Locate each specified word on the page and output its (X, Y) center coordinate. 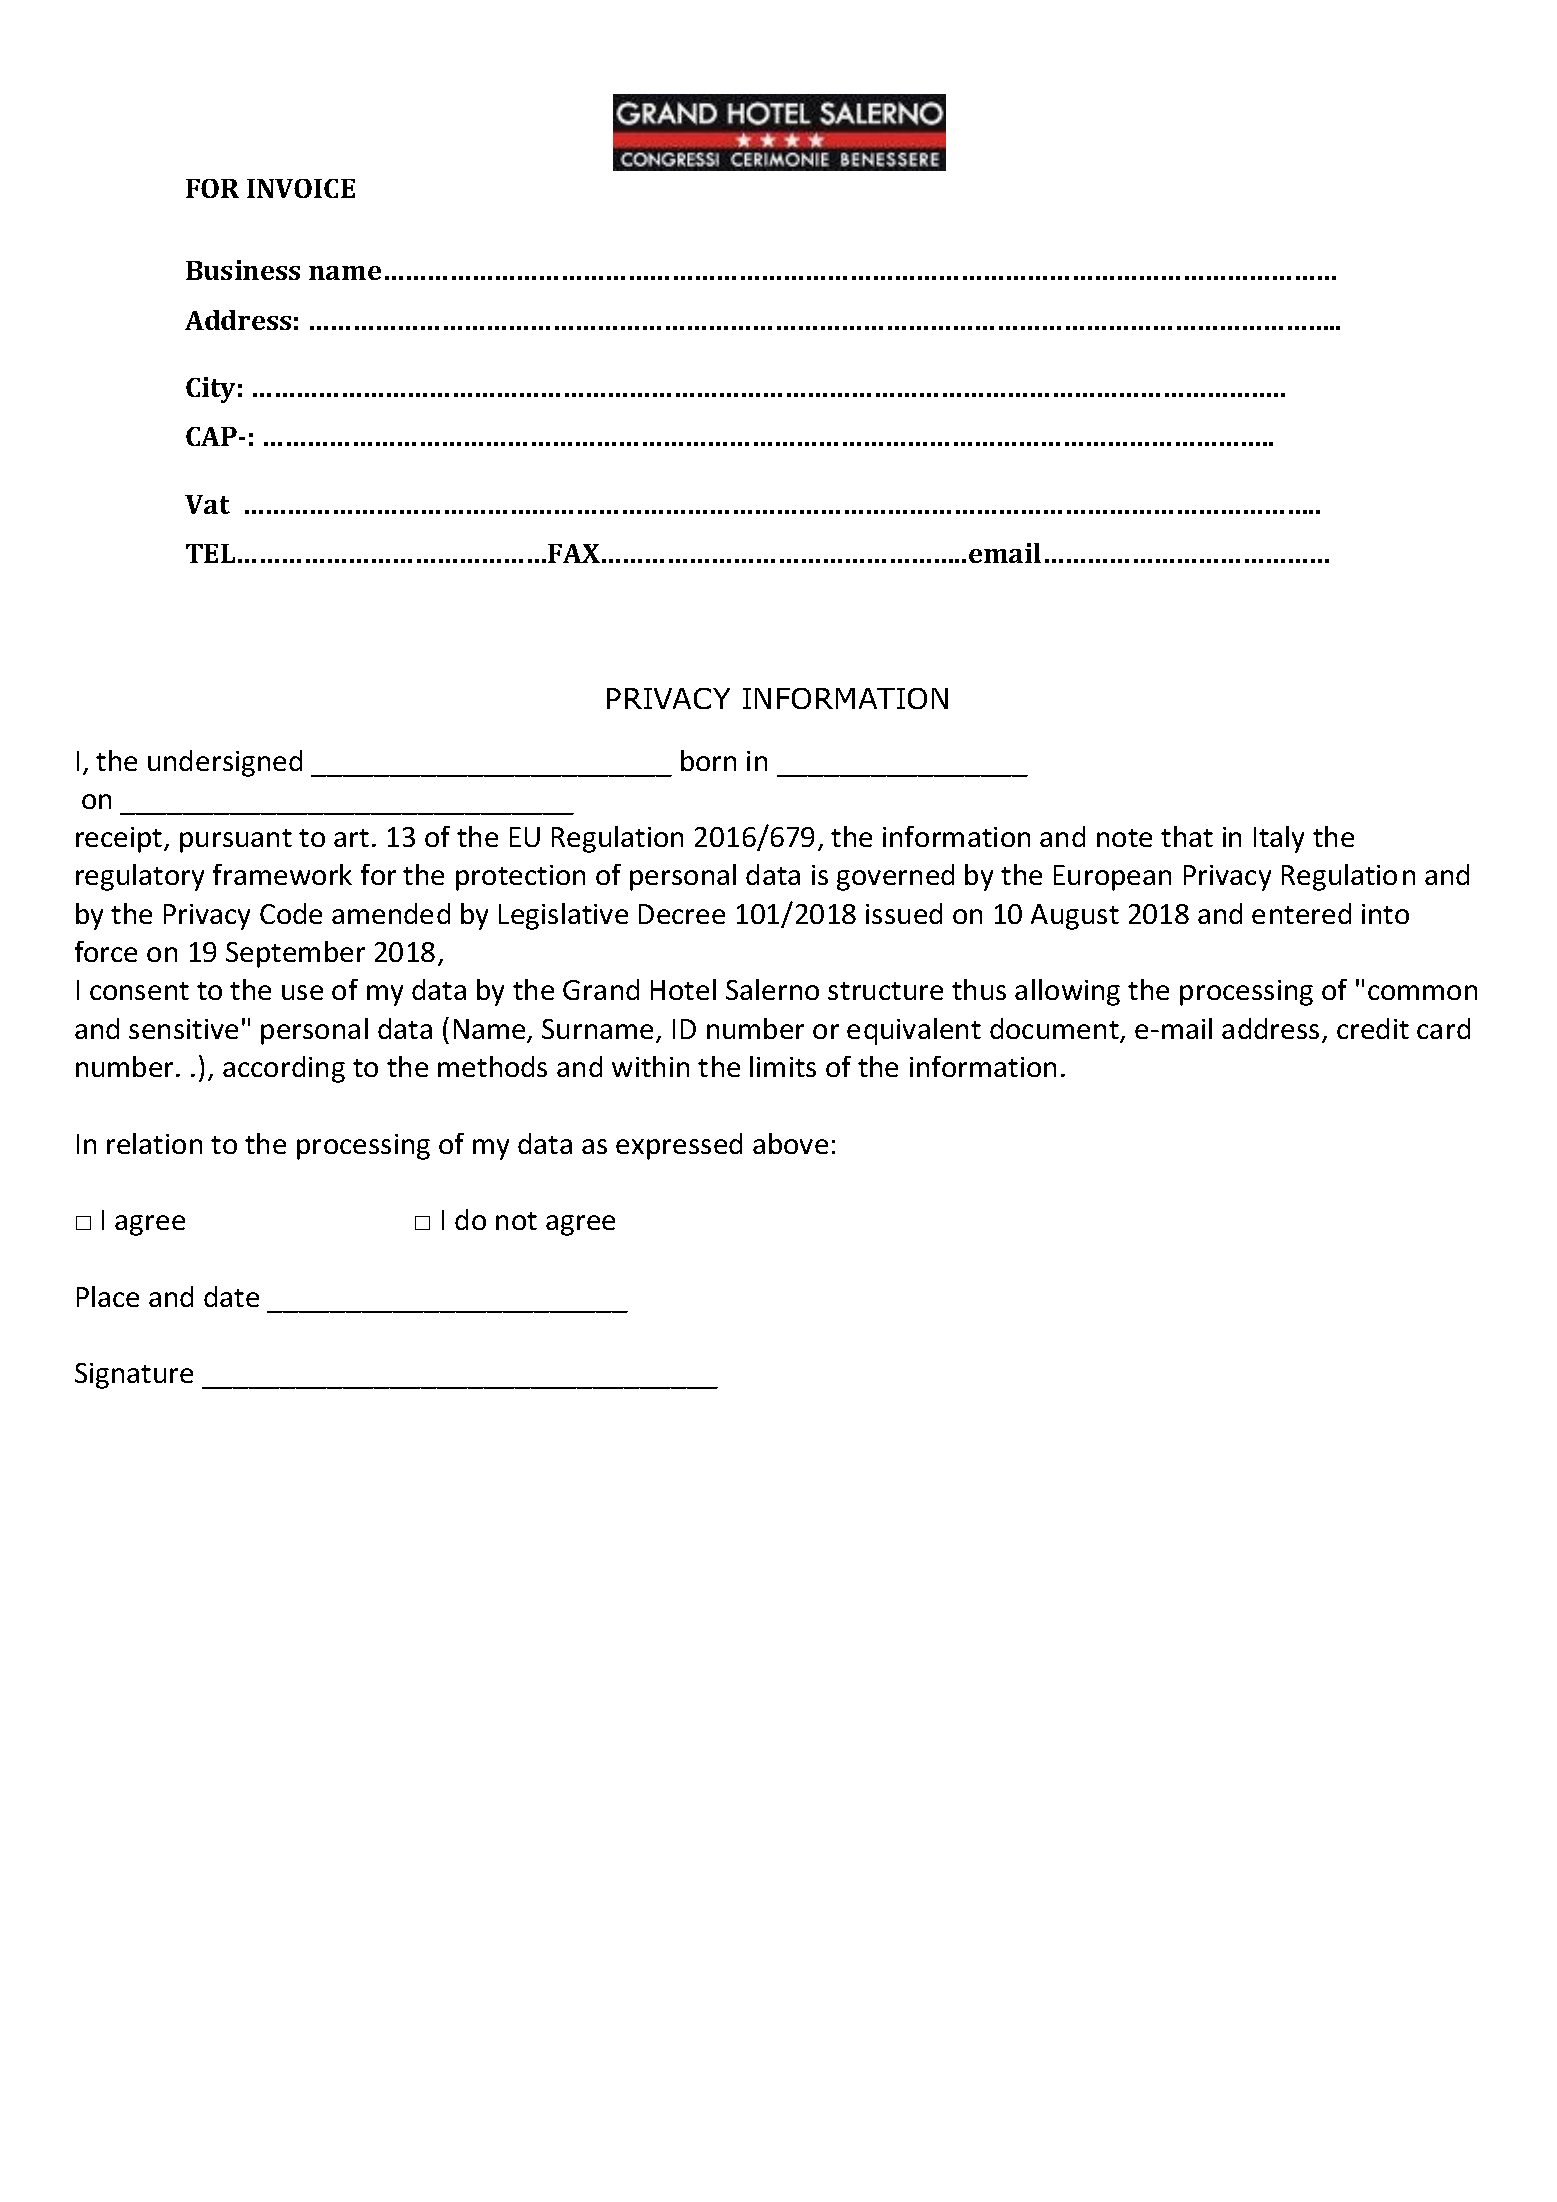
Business (243, 270)
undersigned (225, 763)
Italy (1279, 839)
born (708, 760)
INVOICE (301, 188)
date (231, 1296)
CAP (211, 436)
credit (1373, 1028)
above (790, 1143)
